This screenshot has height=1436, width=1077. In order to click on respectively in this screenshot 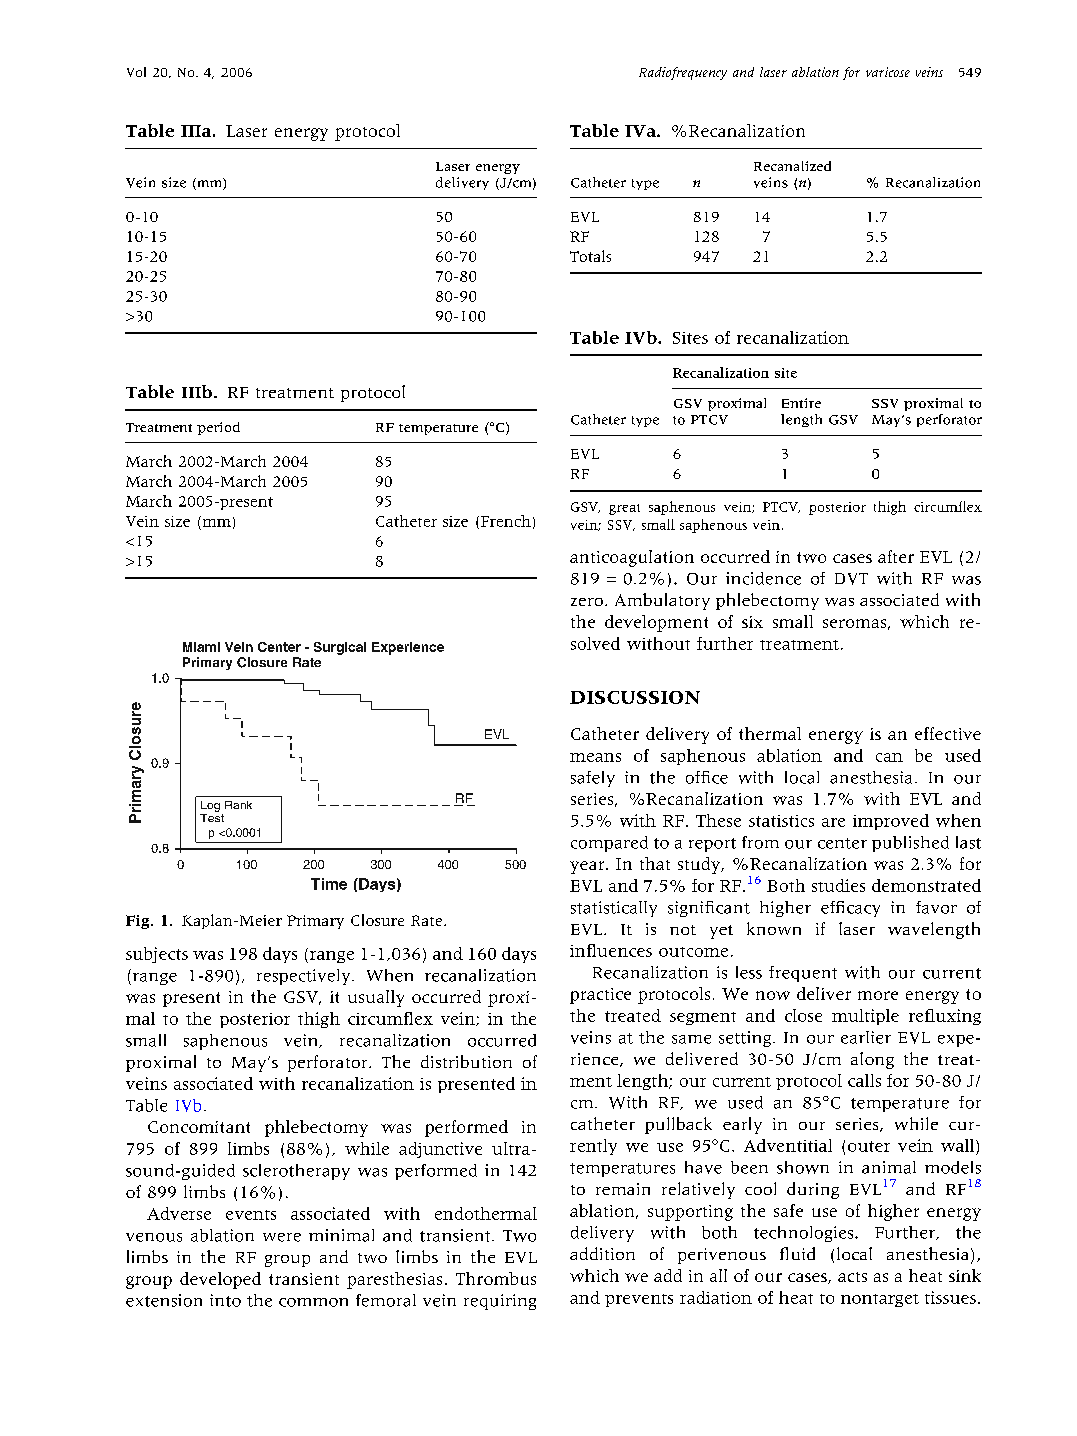, I will do `click(305, 977)`.
